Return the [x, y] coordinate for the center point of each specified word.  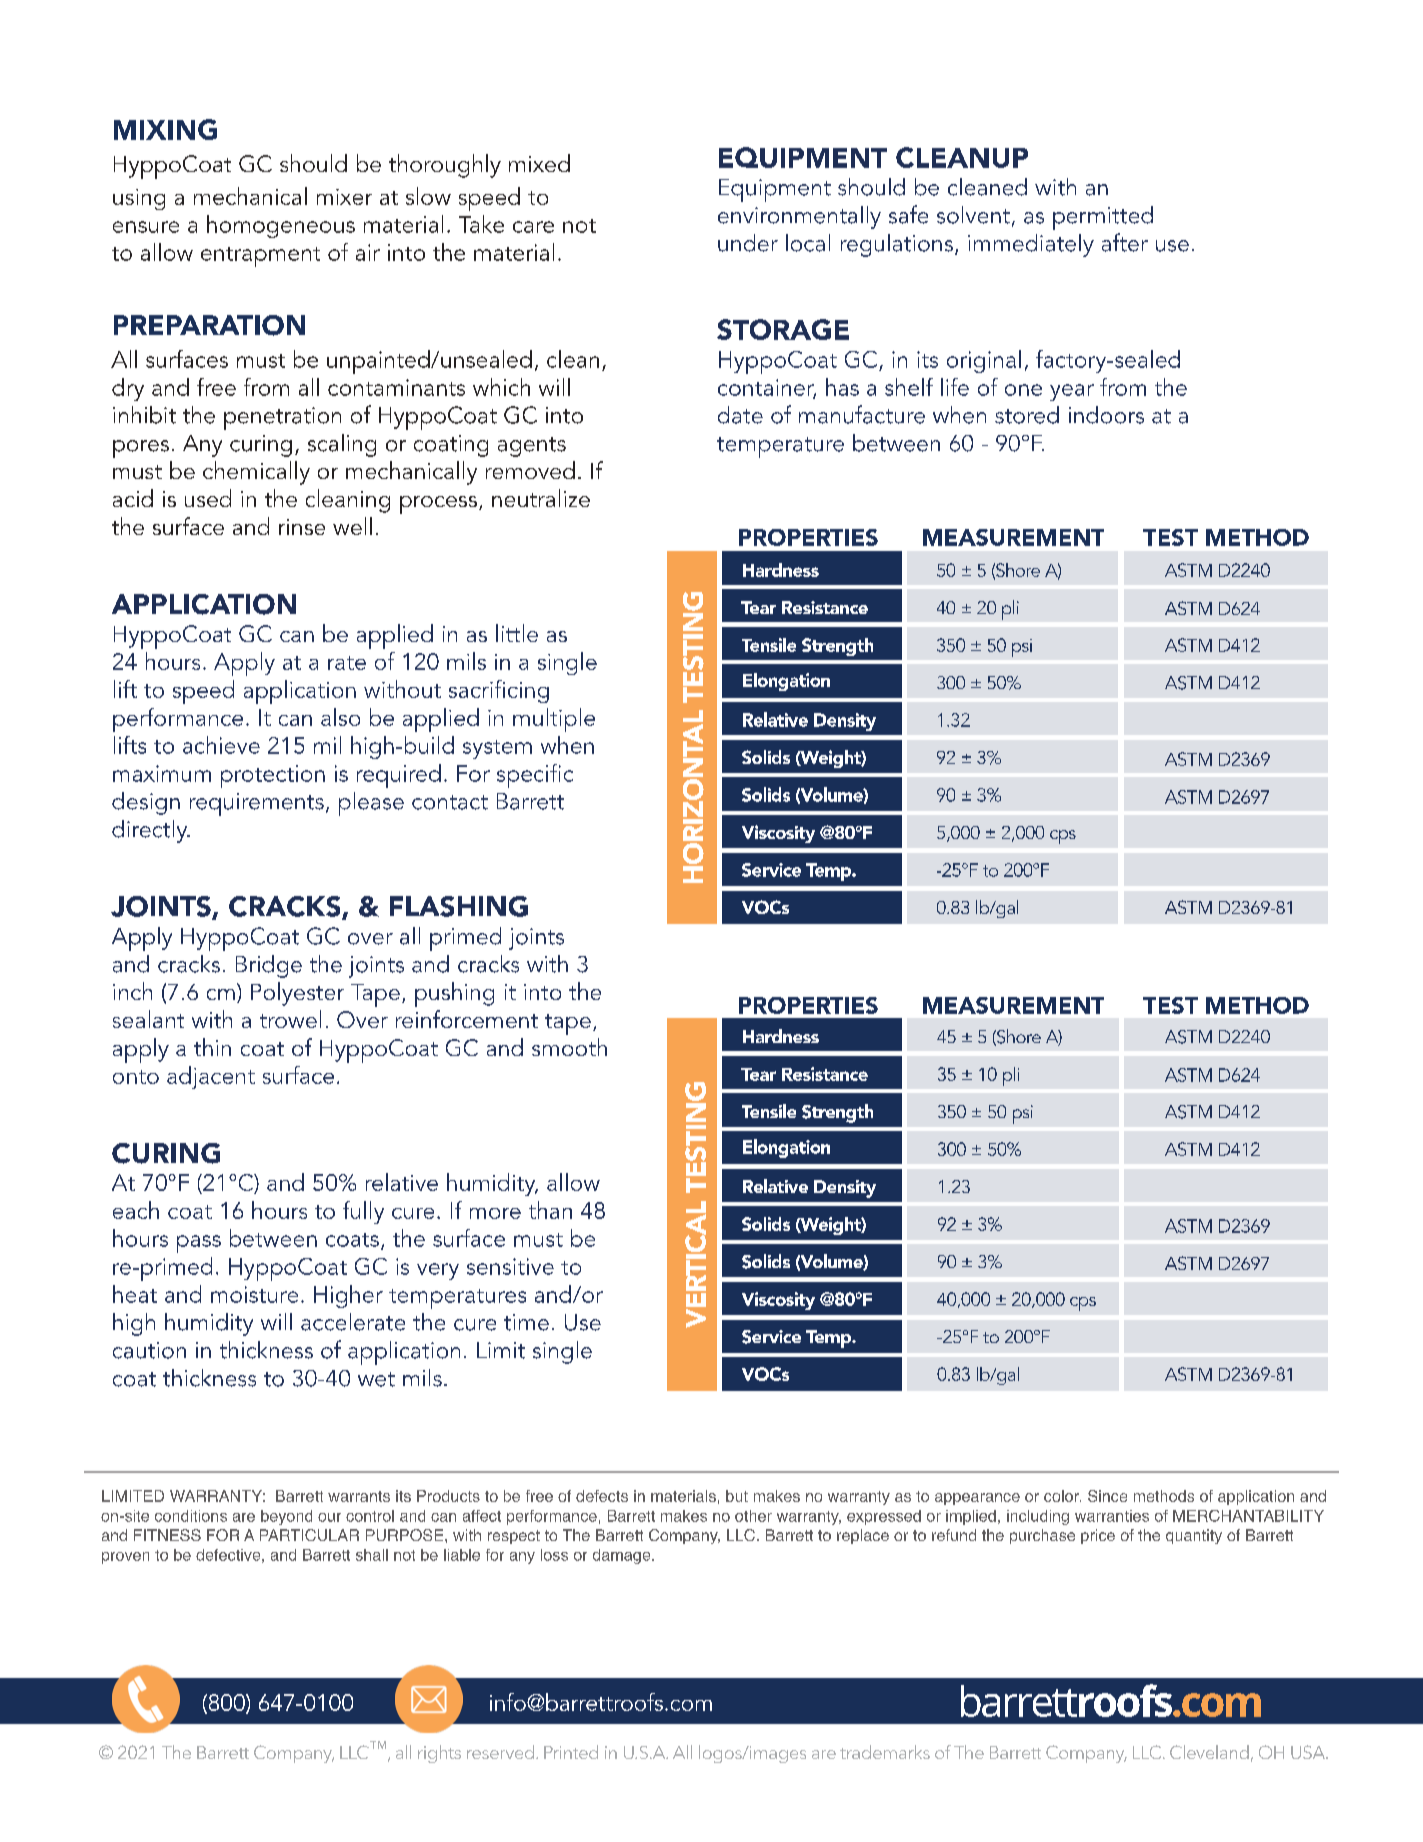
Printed [571, 1752]
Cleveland [1209, 1752]
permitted [1103, 218]
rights [439, 1754]
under [748, 243]
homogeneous [281, 226]
